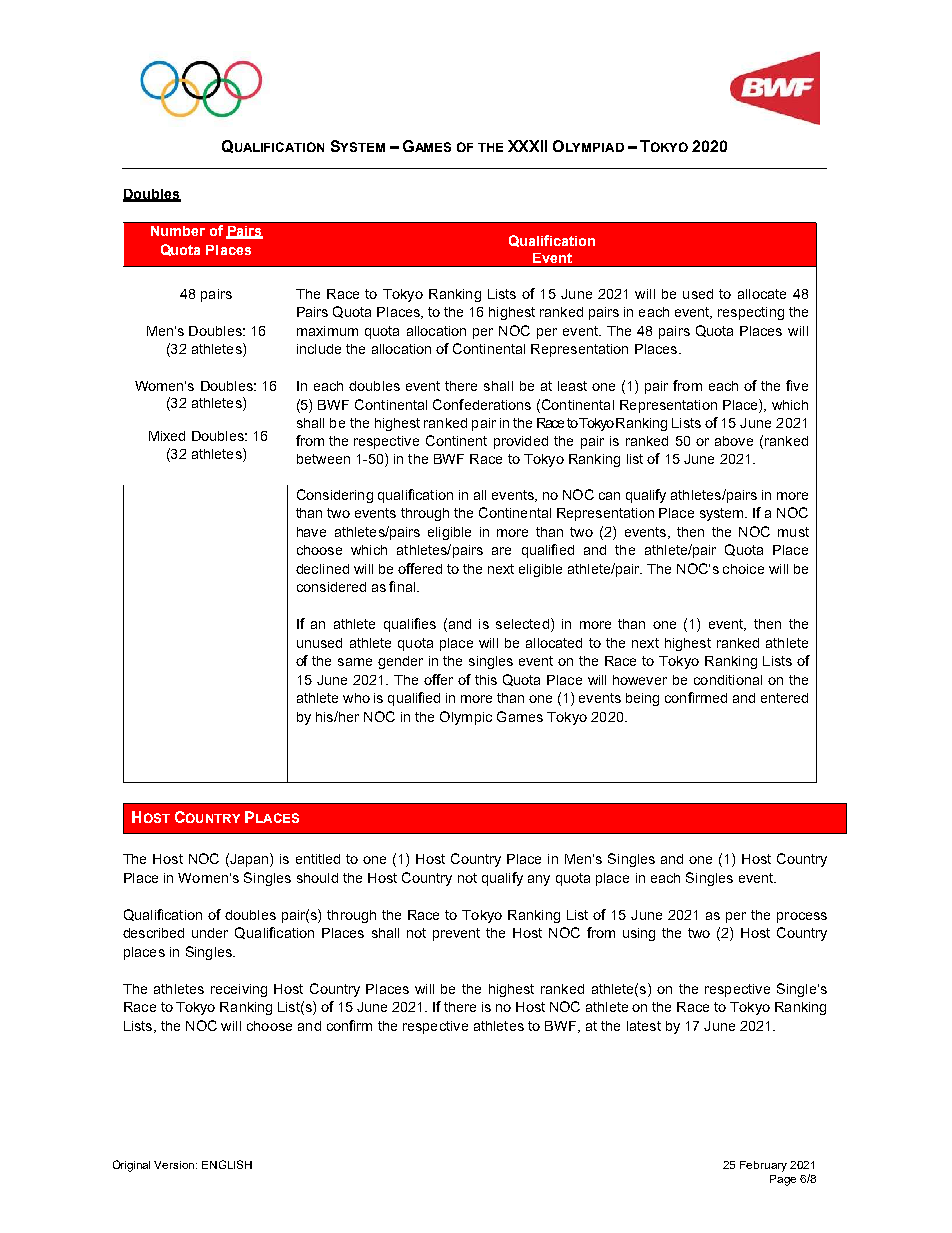  What do you see at coordinates (763, 1166) in the image?
I see `February` at bounding box center [763, 1166].
